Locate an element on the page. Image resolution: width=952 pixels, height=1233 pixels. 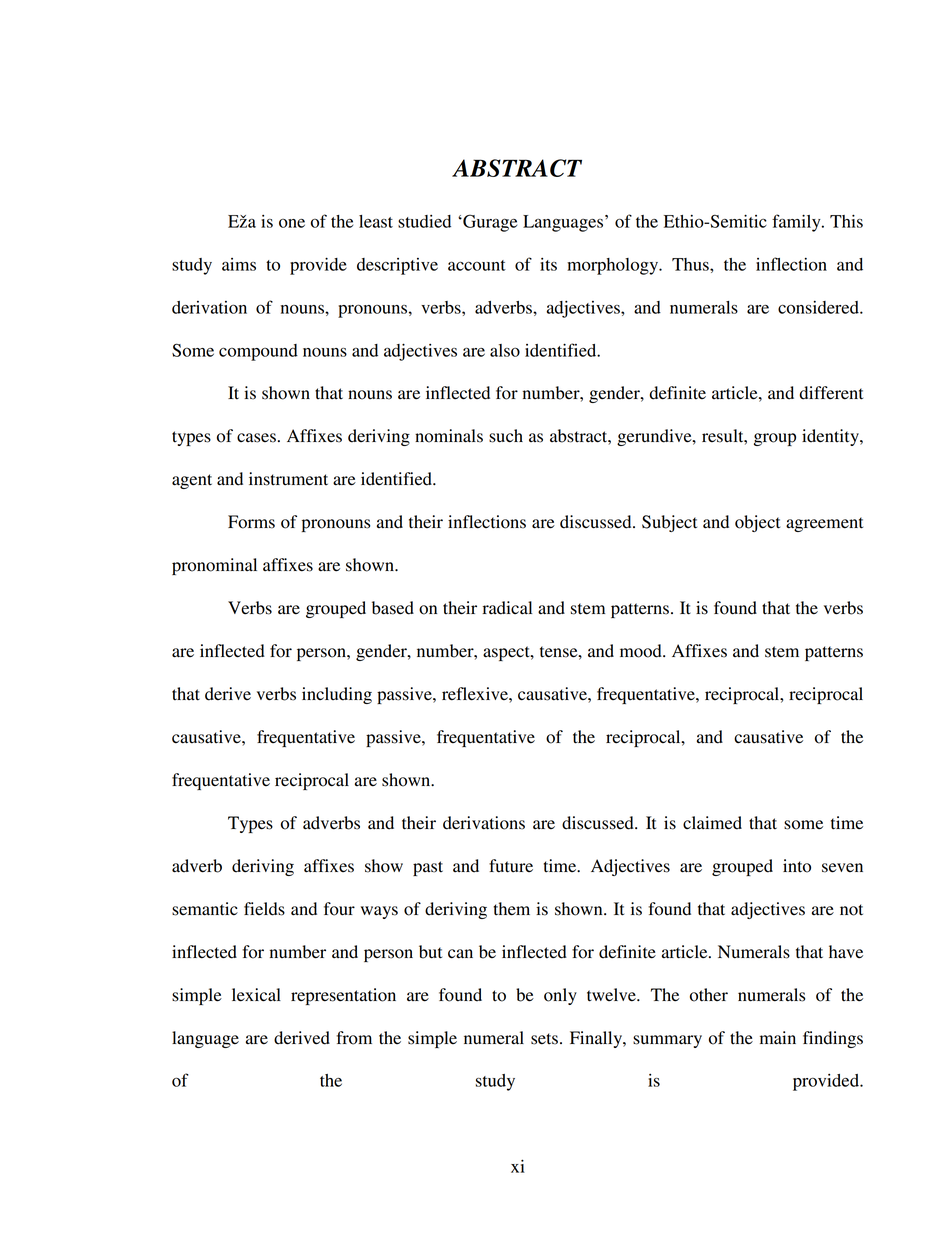
family is located at coordinates (797, 223).
